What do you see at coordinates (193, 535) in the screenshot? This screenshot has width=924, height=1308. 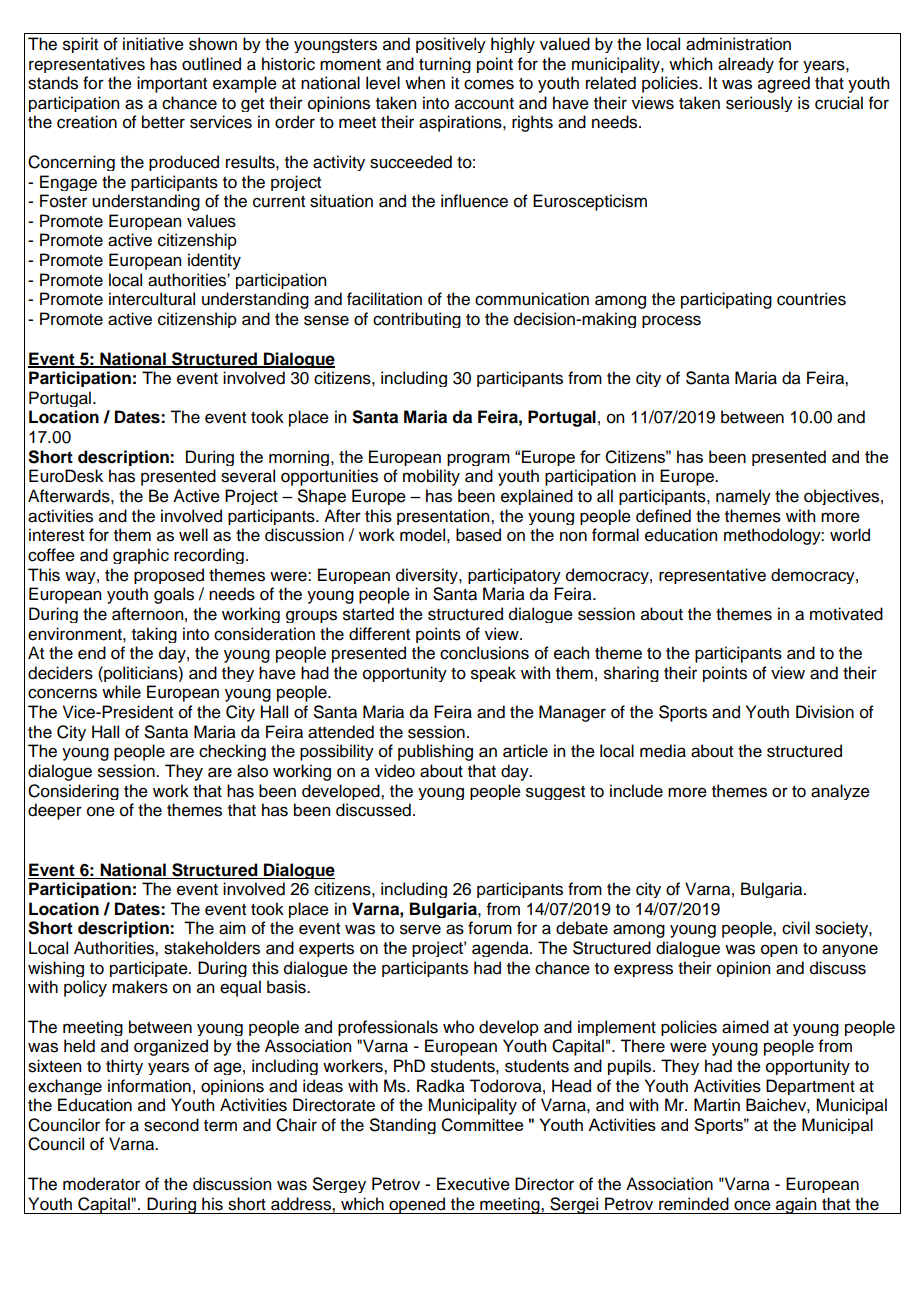 I see `well` at bounding box center [193, 535].
